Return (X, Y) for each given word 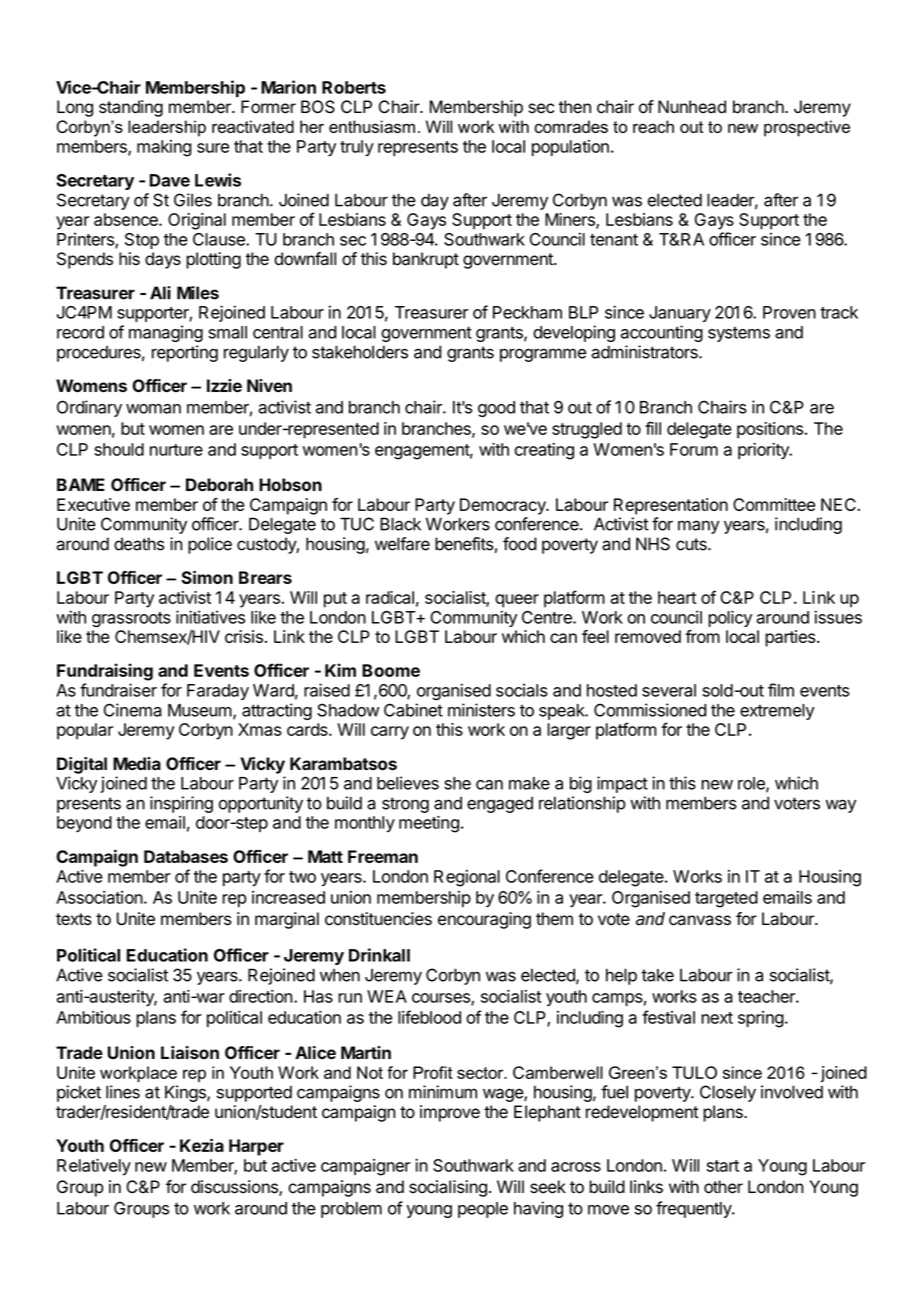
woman (153, 409)
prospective (807, 128)
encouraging (484, 920)
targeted (726, 899)
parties (791, 638)
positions (770, 430)
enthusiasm (372, 126)
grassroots (131, 620)
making (164, 148)
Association (99, 897)
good (496, 409)
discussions (235, 1188)
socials (522, 690)
